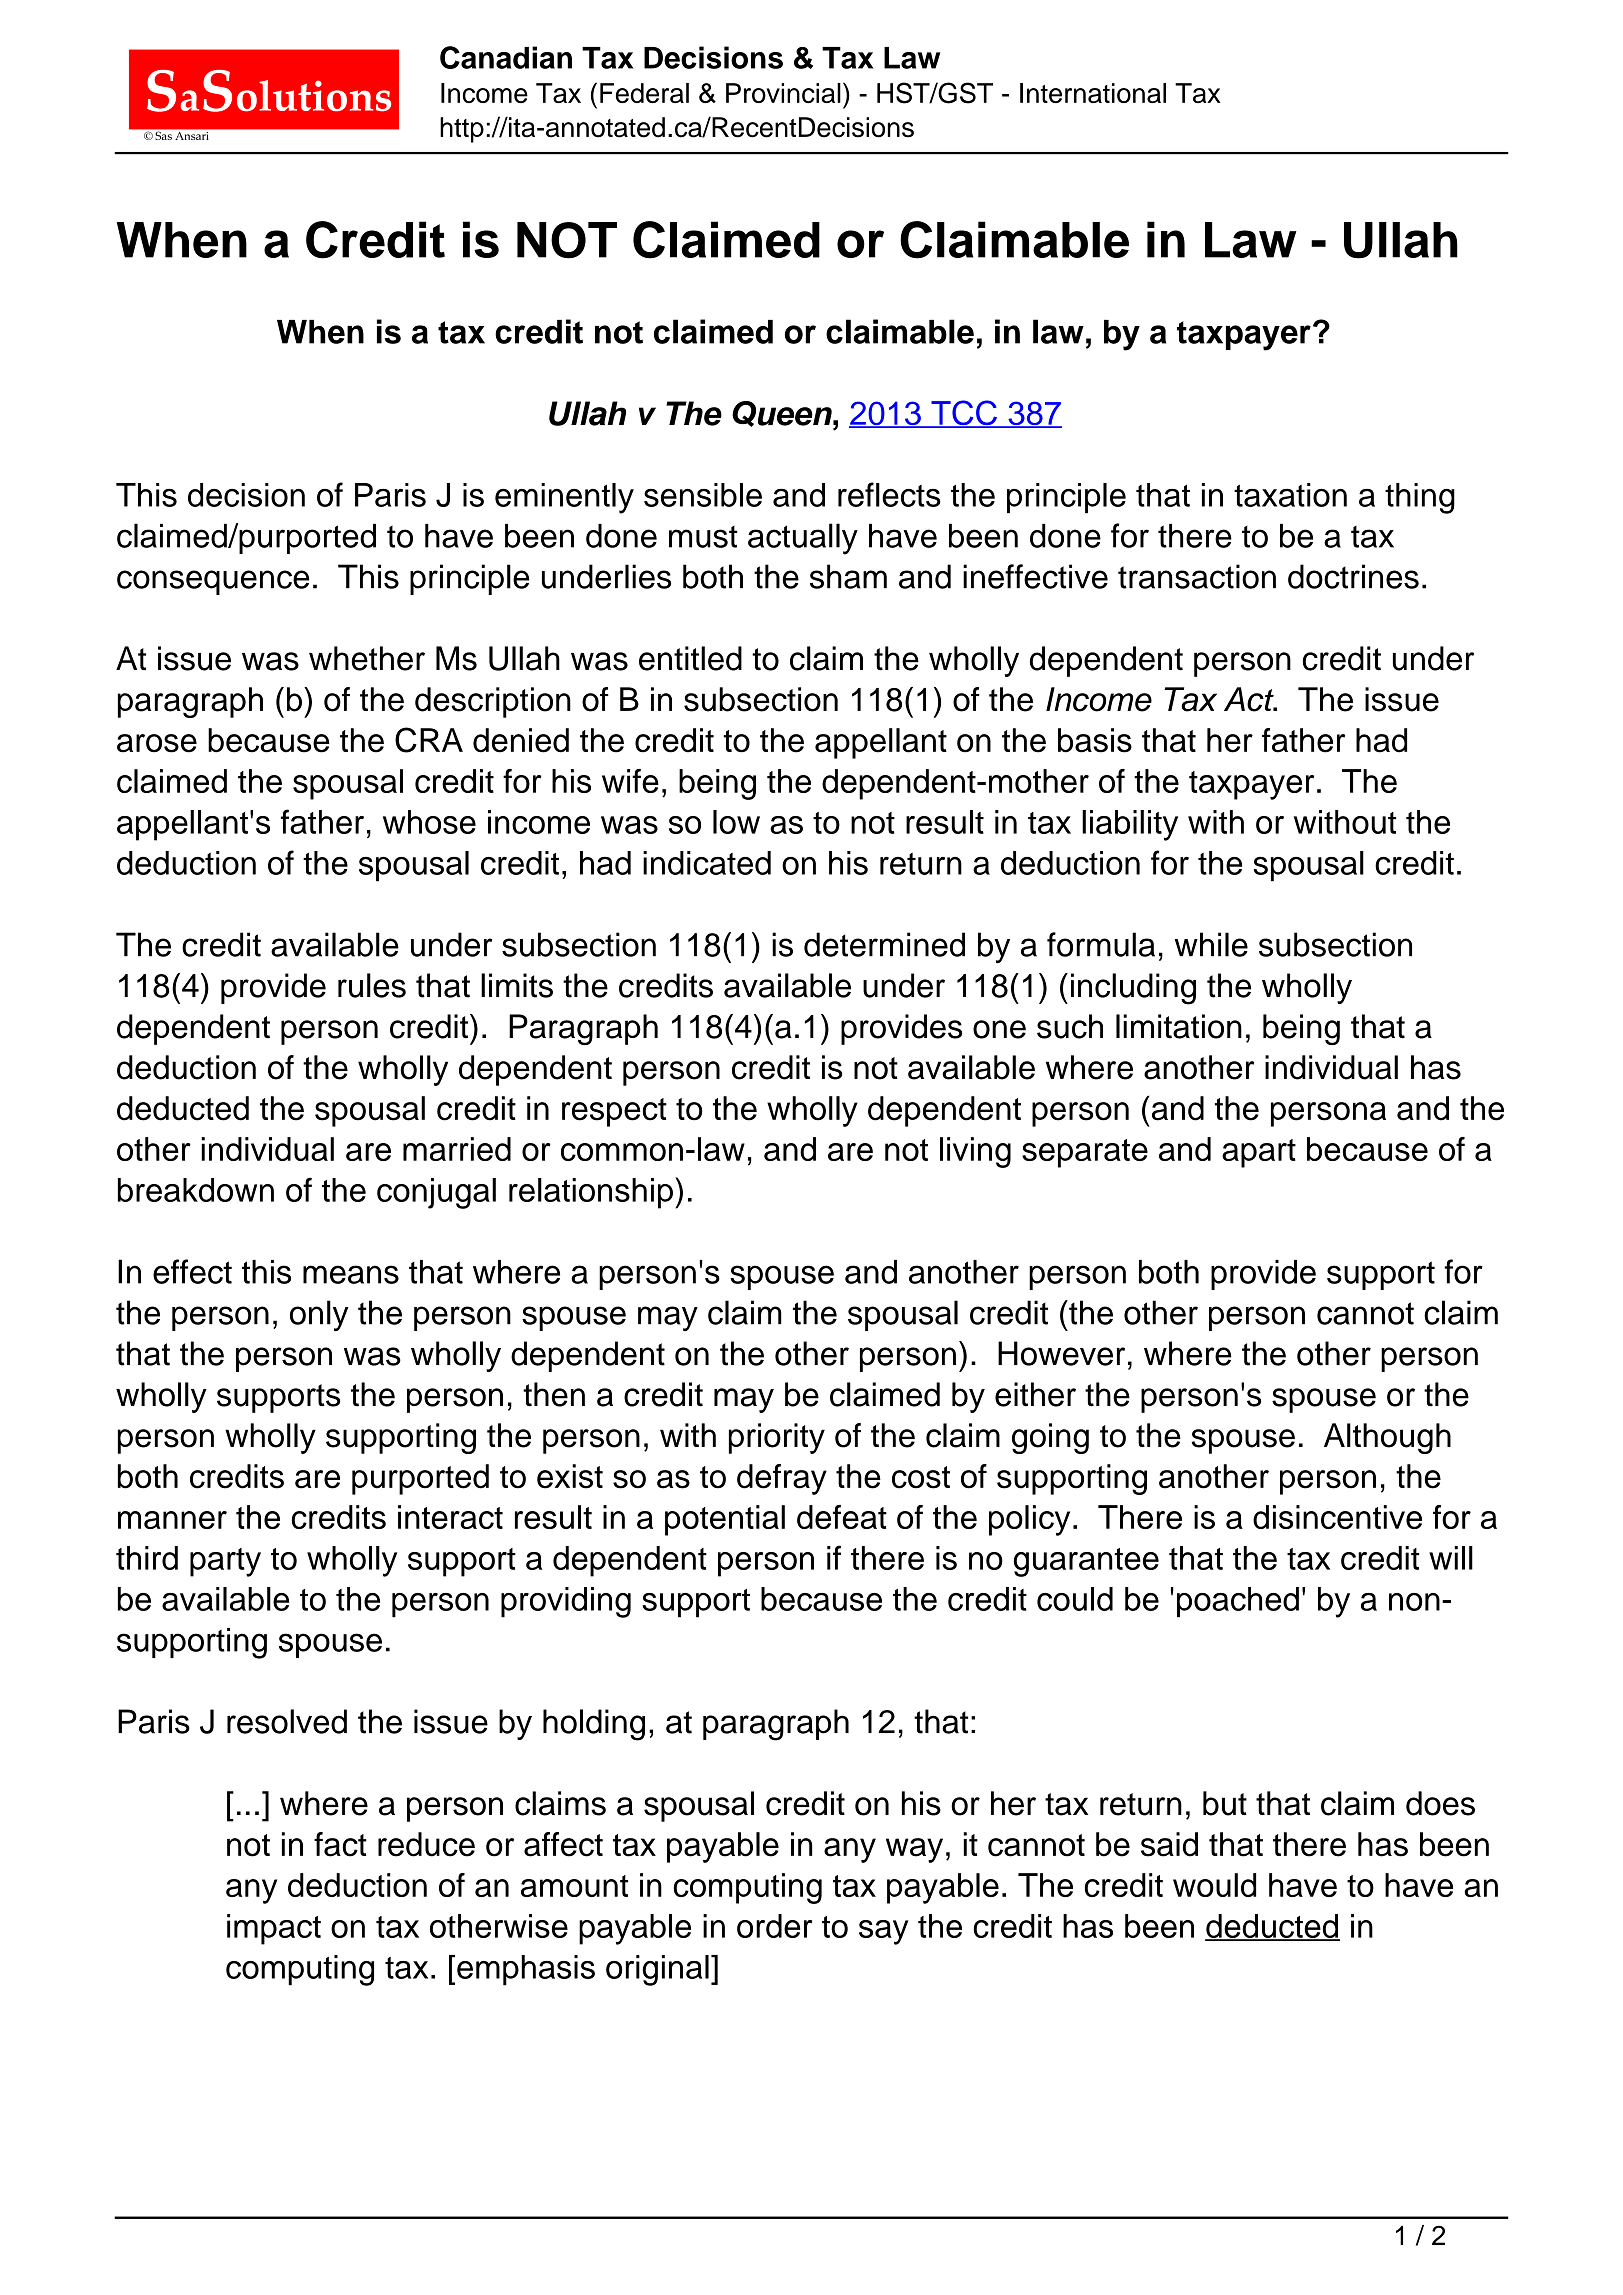  Describe the element at coordinates (1179, 1026) in the page. I see `limitation` at that location.
